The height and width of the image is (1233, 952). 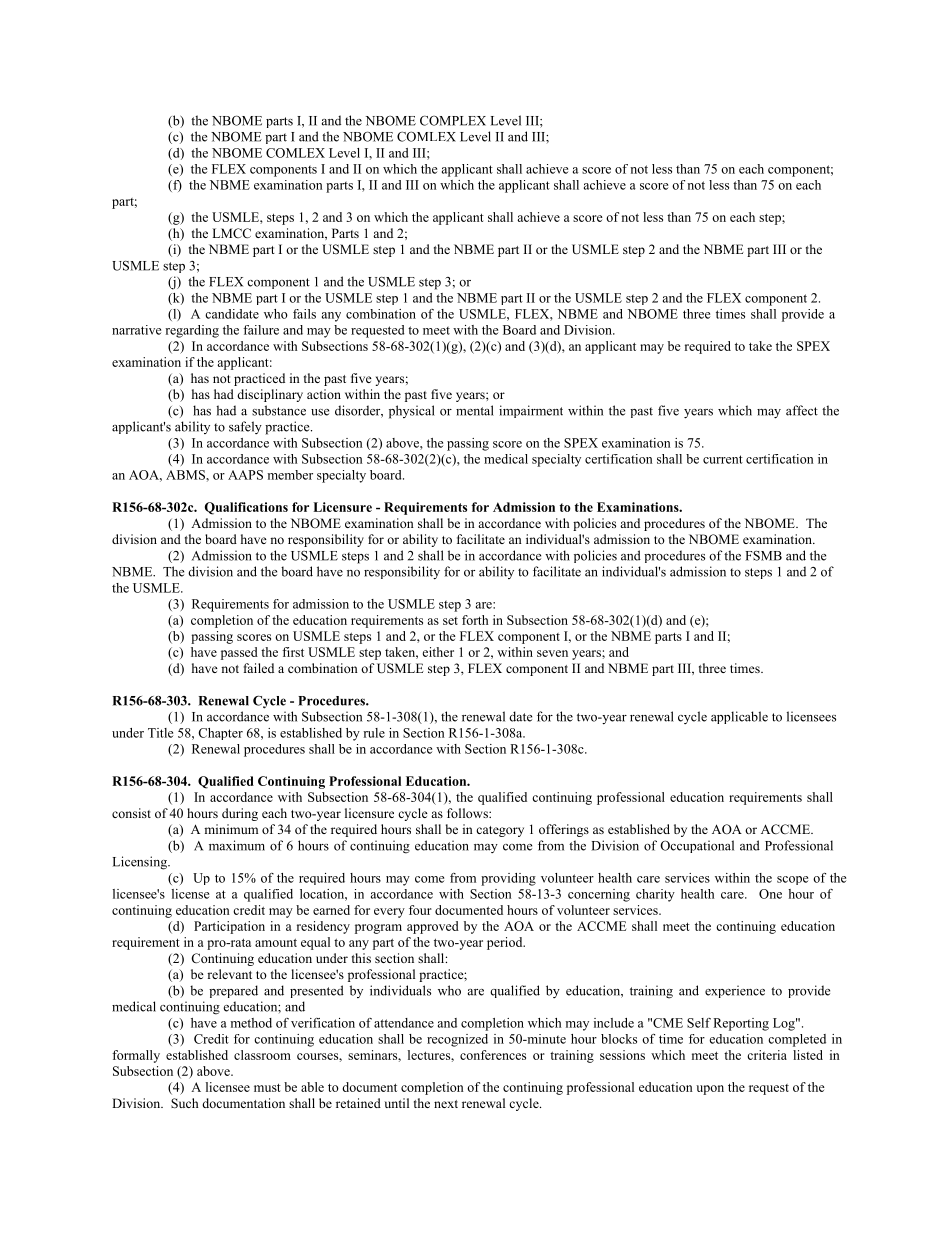 What do you see at coordinates (453, 120) in the image?
I see `COMPLEX` at bounding box center [453, 120].
